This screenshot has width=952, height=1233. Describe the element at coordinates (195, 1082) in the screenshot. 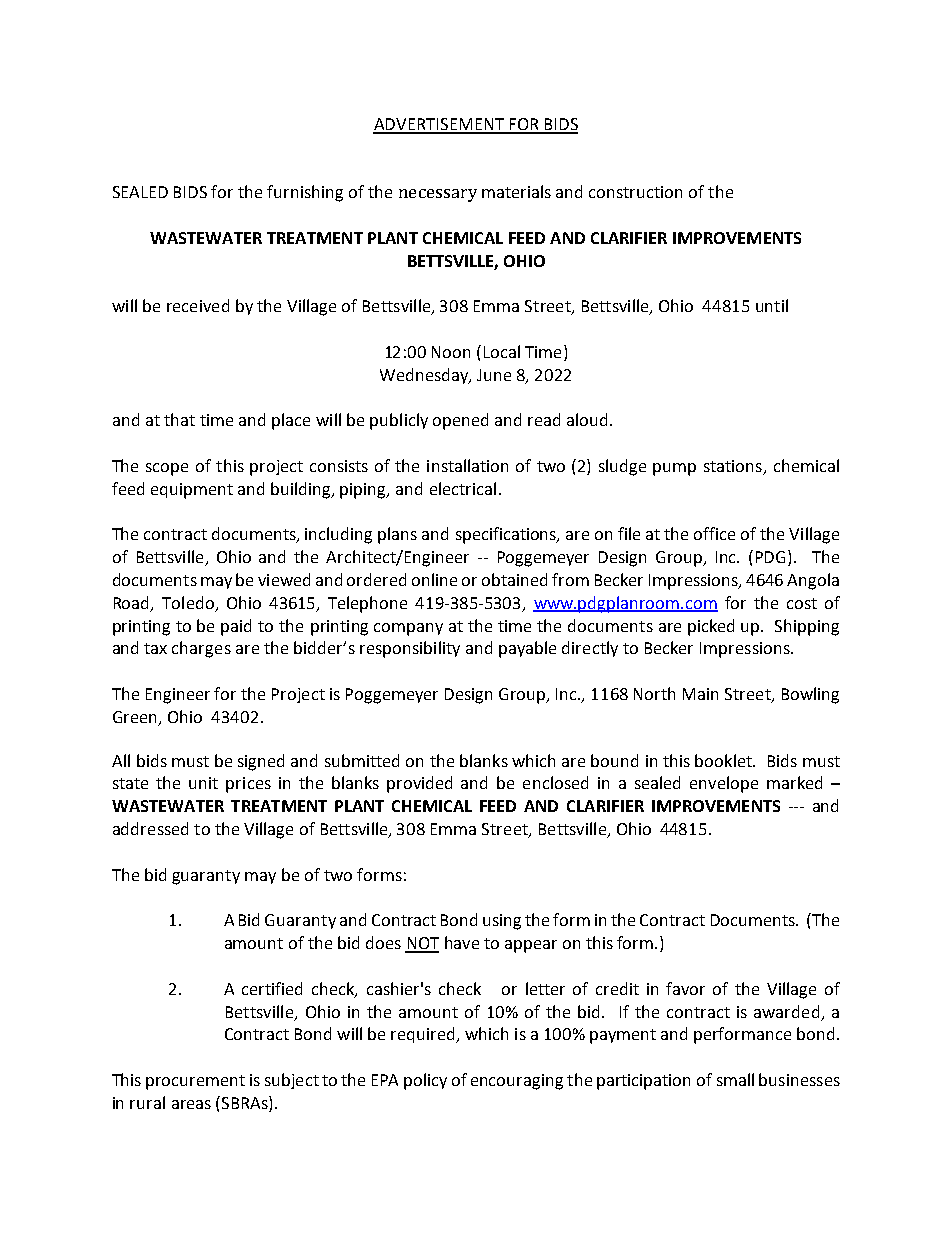

I see `procurement` at that location.
